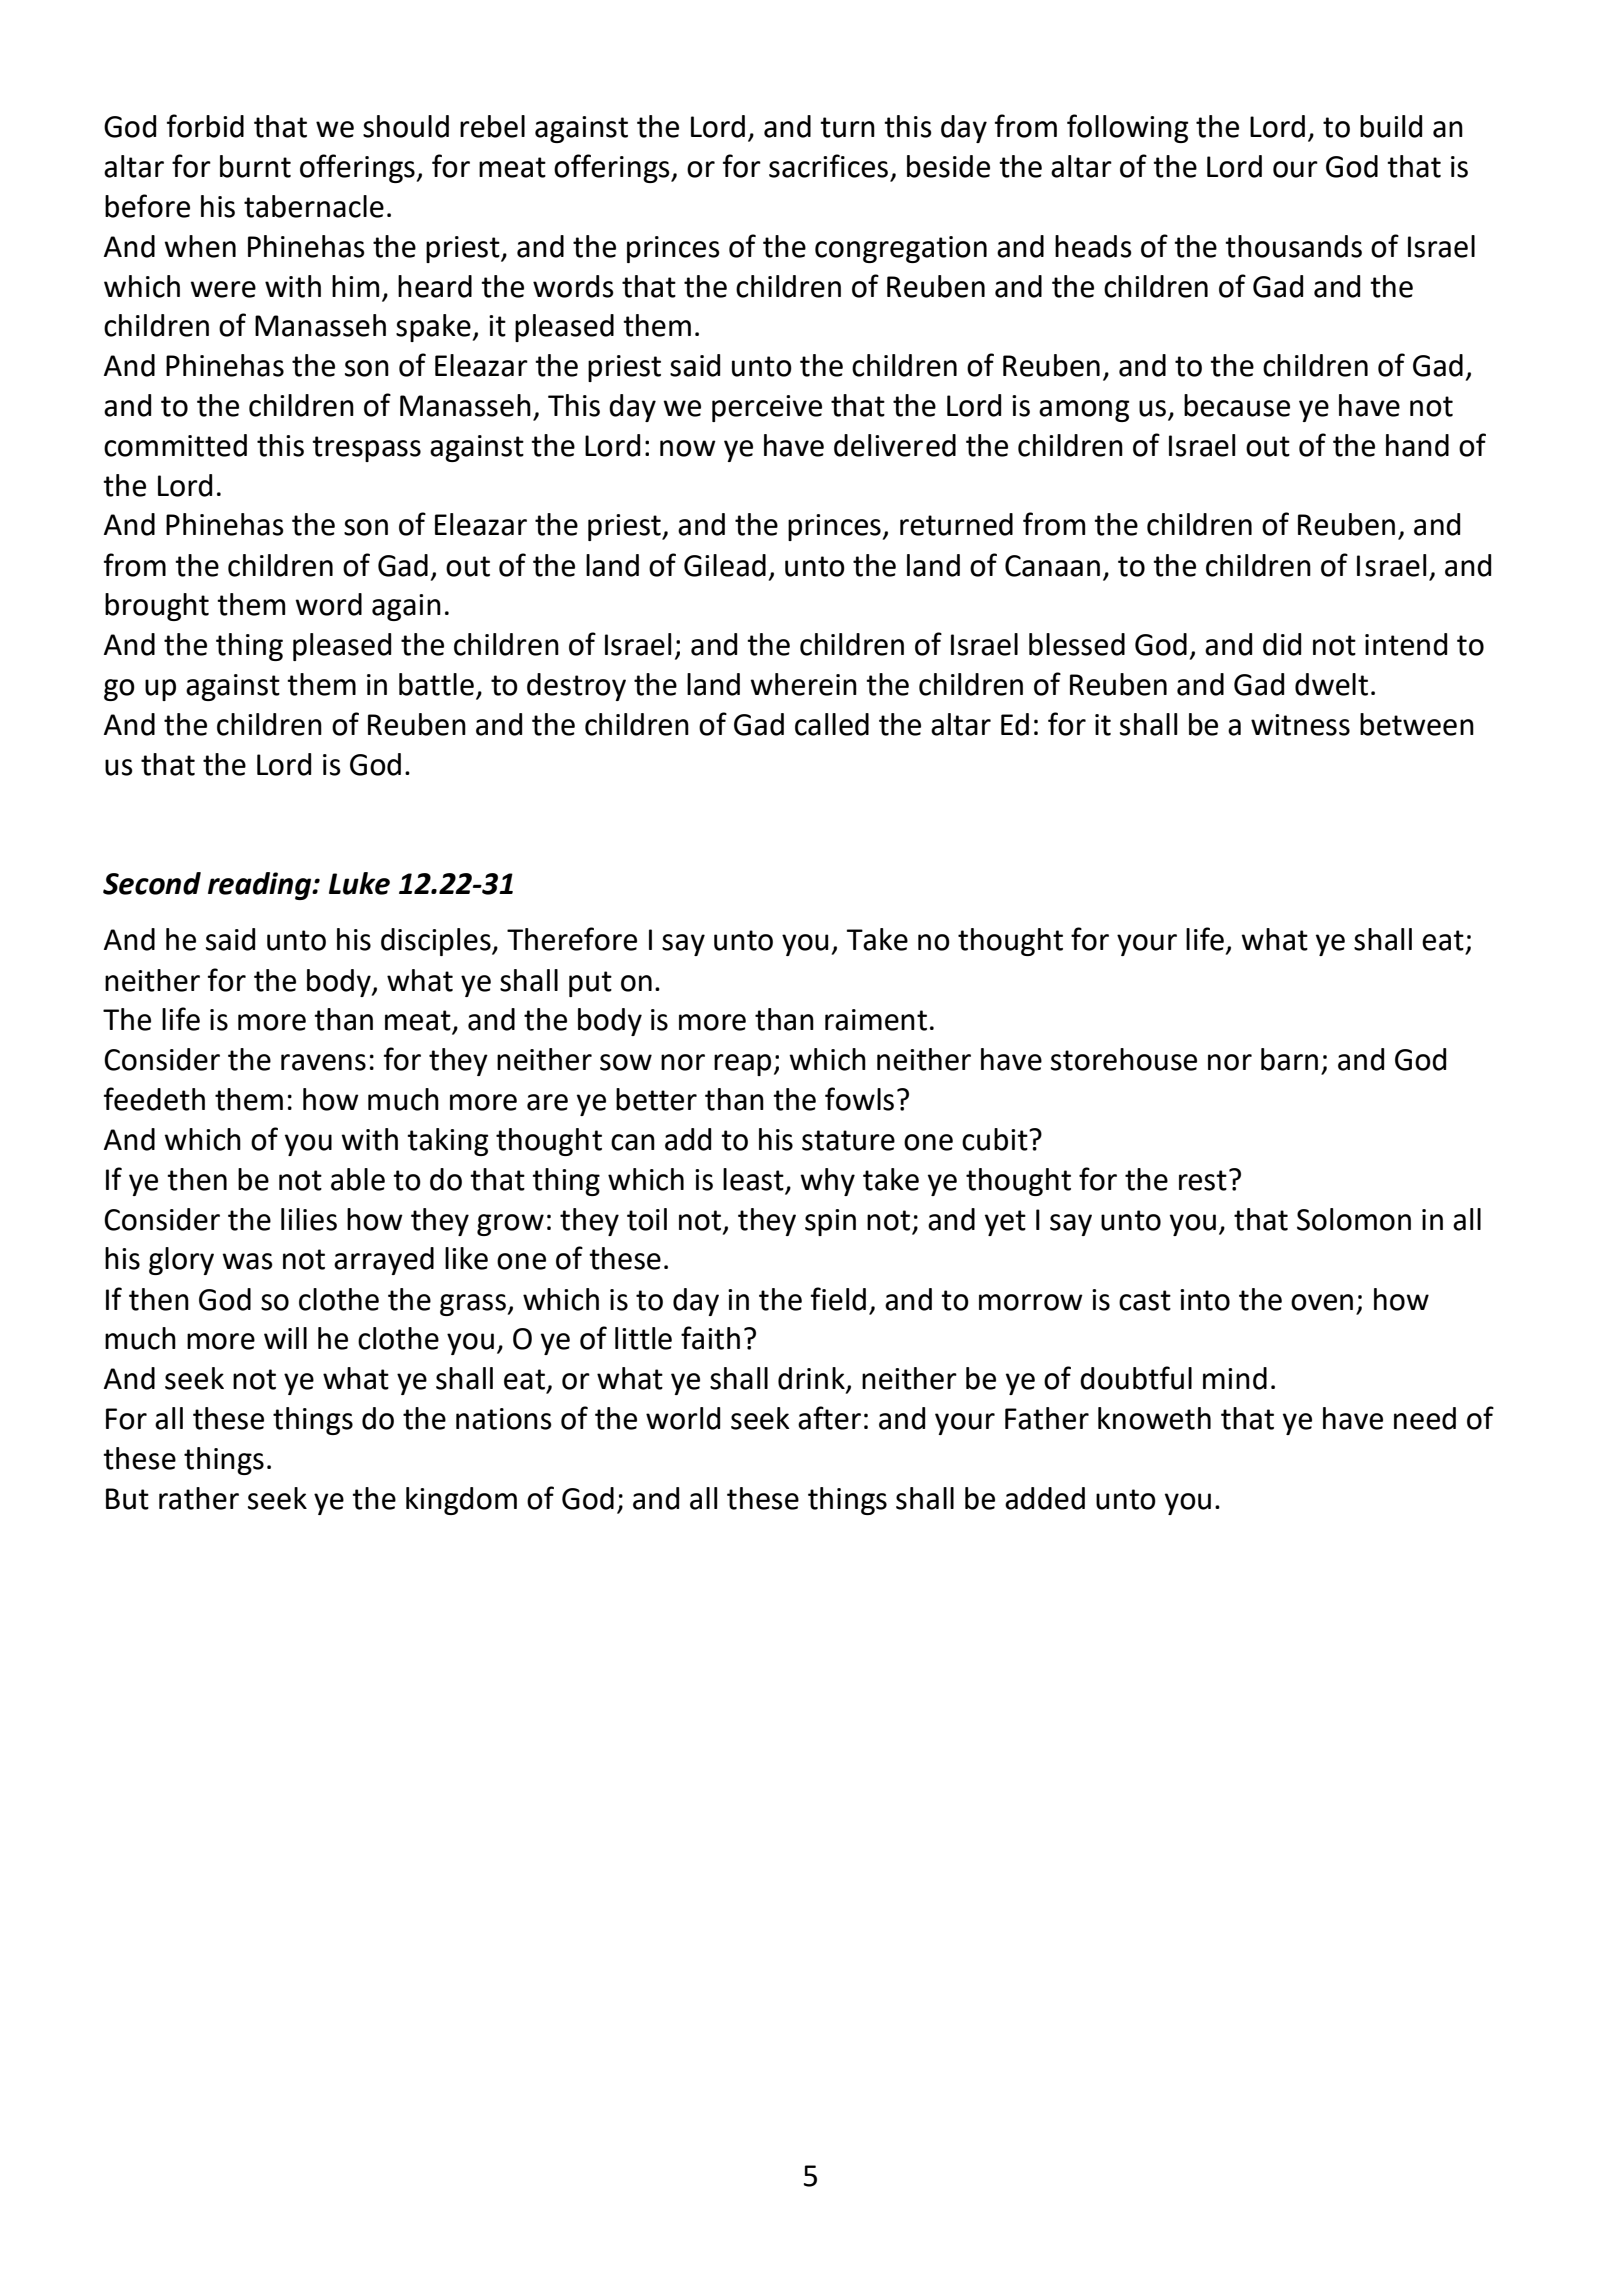 This document has width=1621, height=2290. I want to click on rather, so click(199, 1498).
